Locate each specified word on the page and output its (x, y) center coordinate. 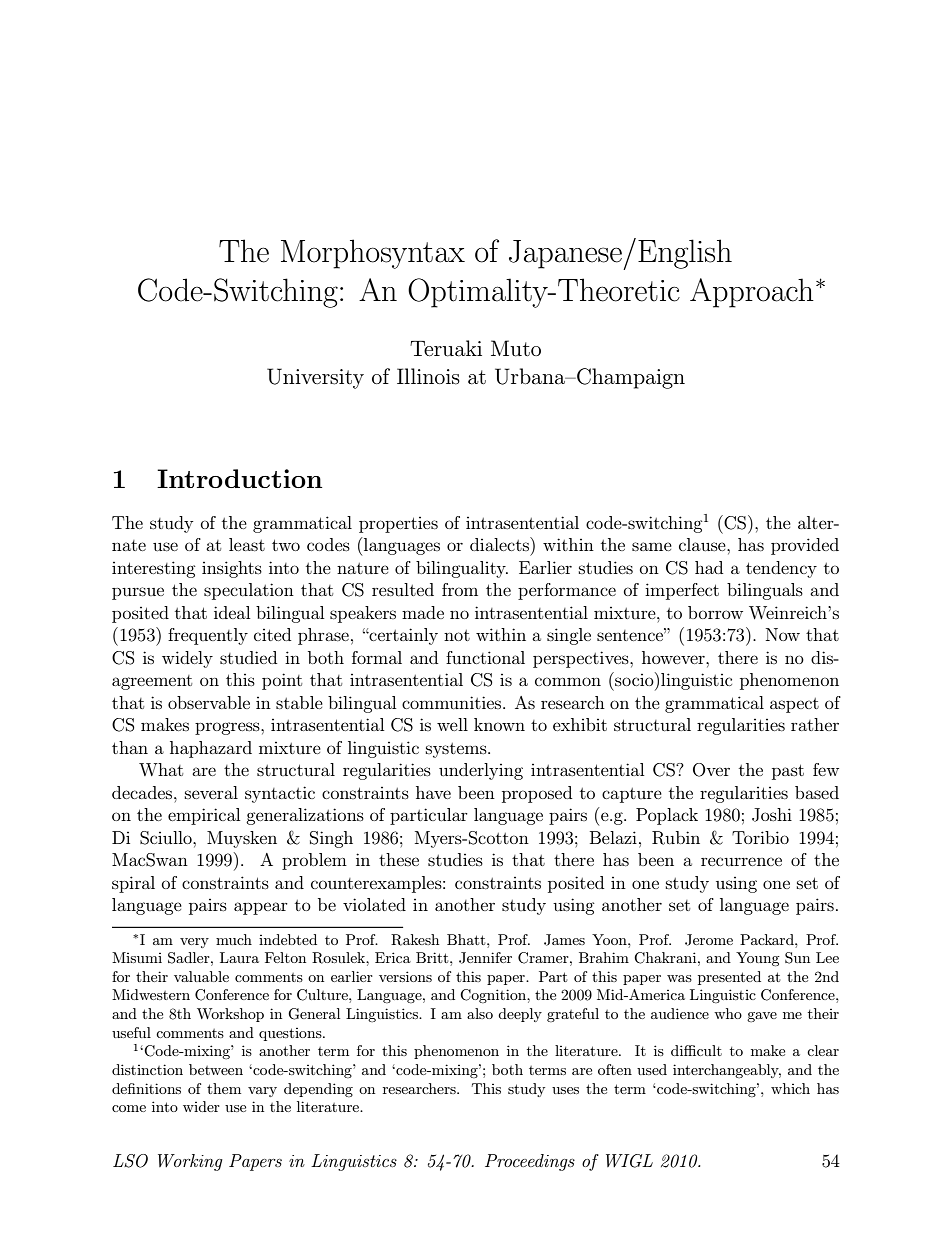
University (315, 378)
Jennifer (485, 958)
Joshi (772, 815)
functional (485, 657)
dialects (500, 544)
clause (703, 544)
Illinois (428, 376)
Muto (516, 348)
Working (190, 1162)
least (247, 544)
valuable (201, 976)
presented (729, 978)
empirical (204, 816)
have (433, 792)
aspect (794, 705)
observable (209, 702)
